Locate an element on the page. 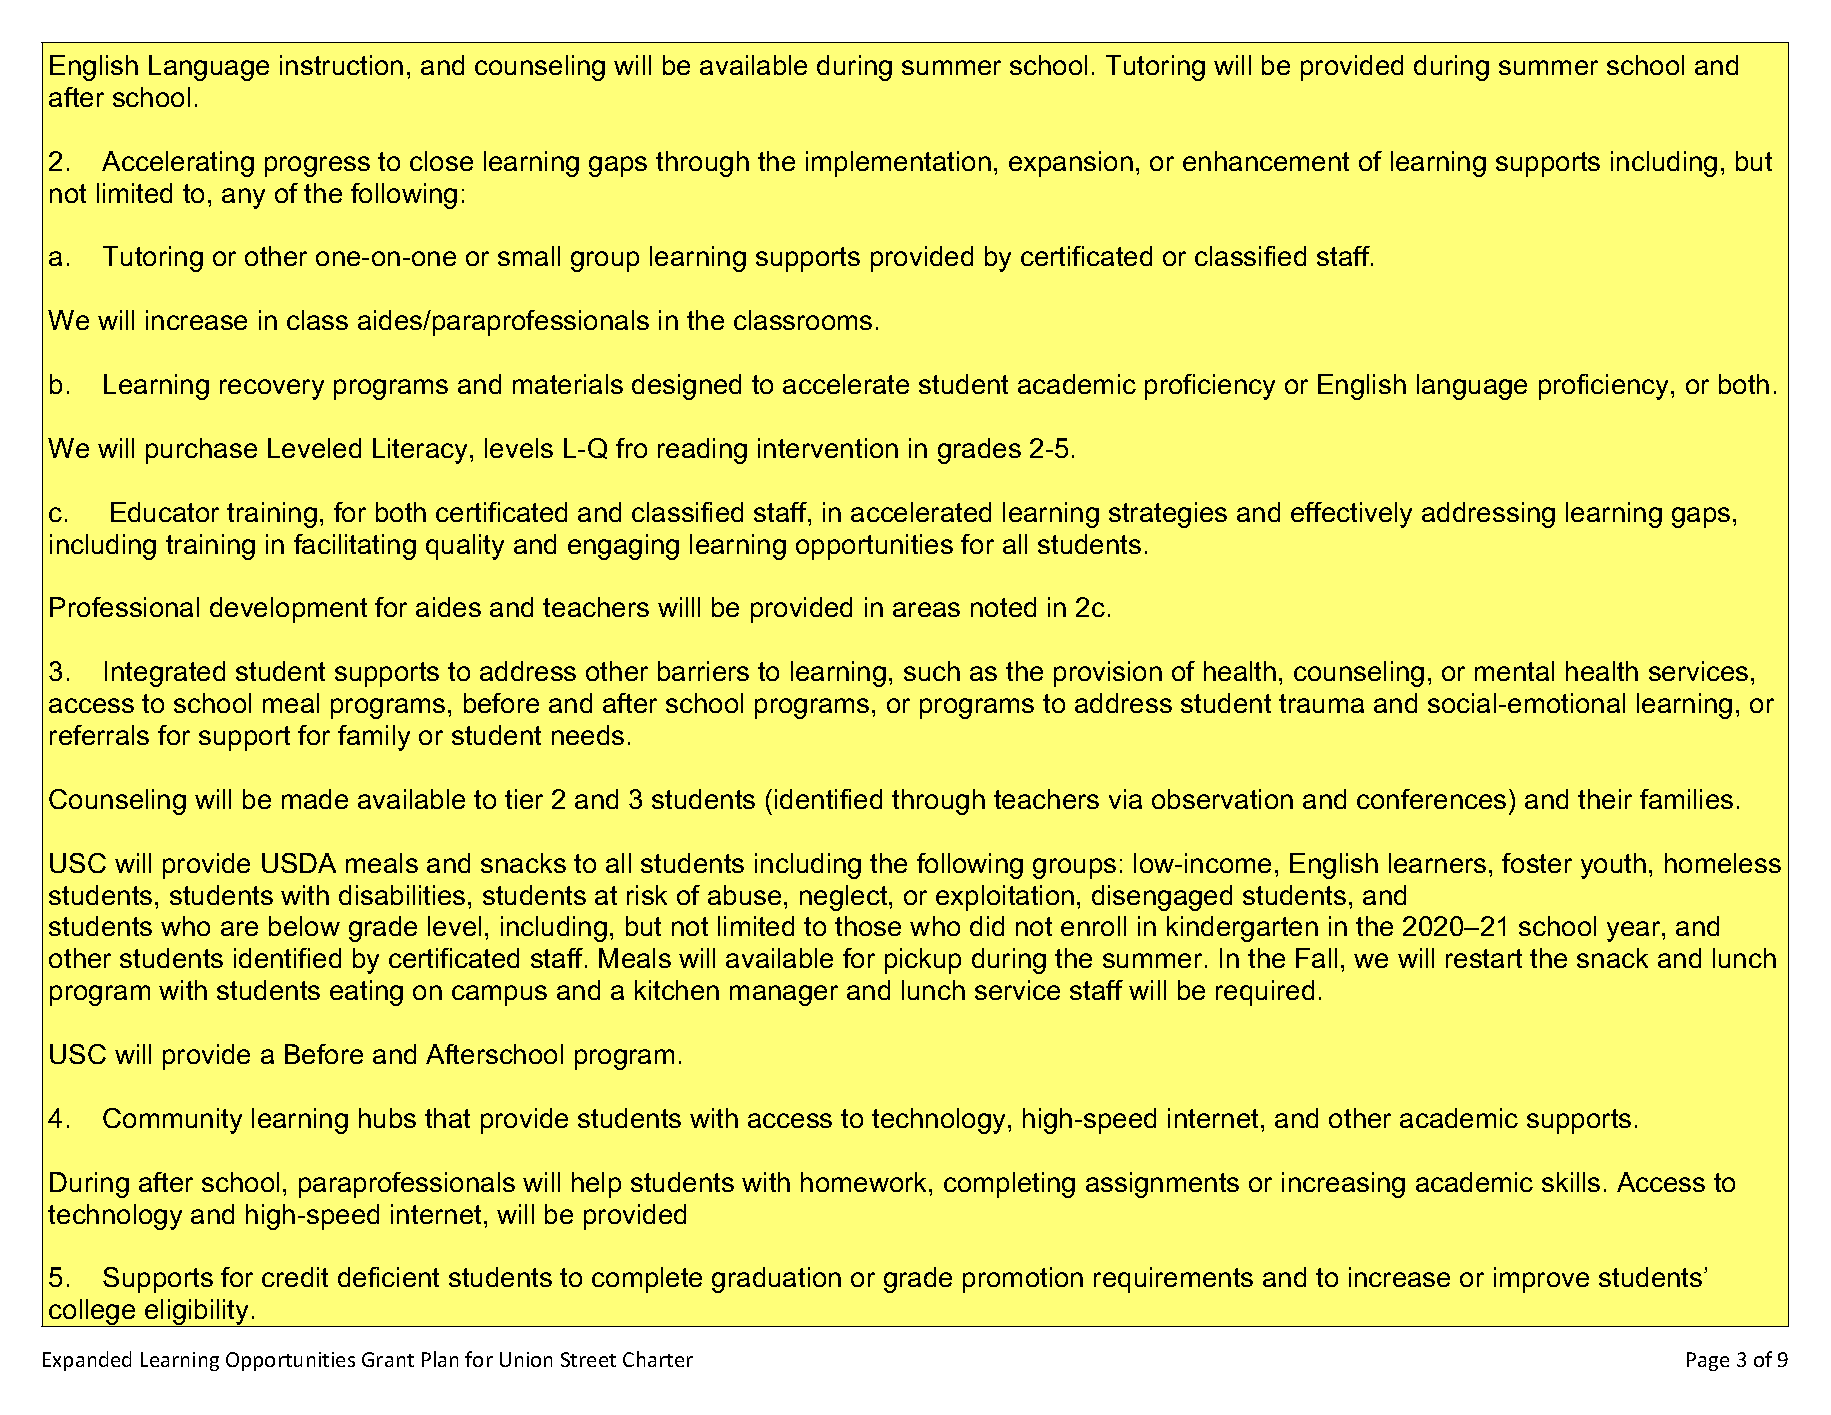 The image size is (1831, 1415). such is located at coordinates (932, 671).
